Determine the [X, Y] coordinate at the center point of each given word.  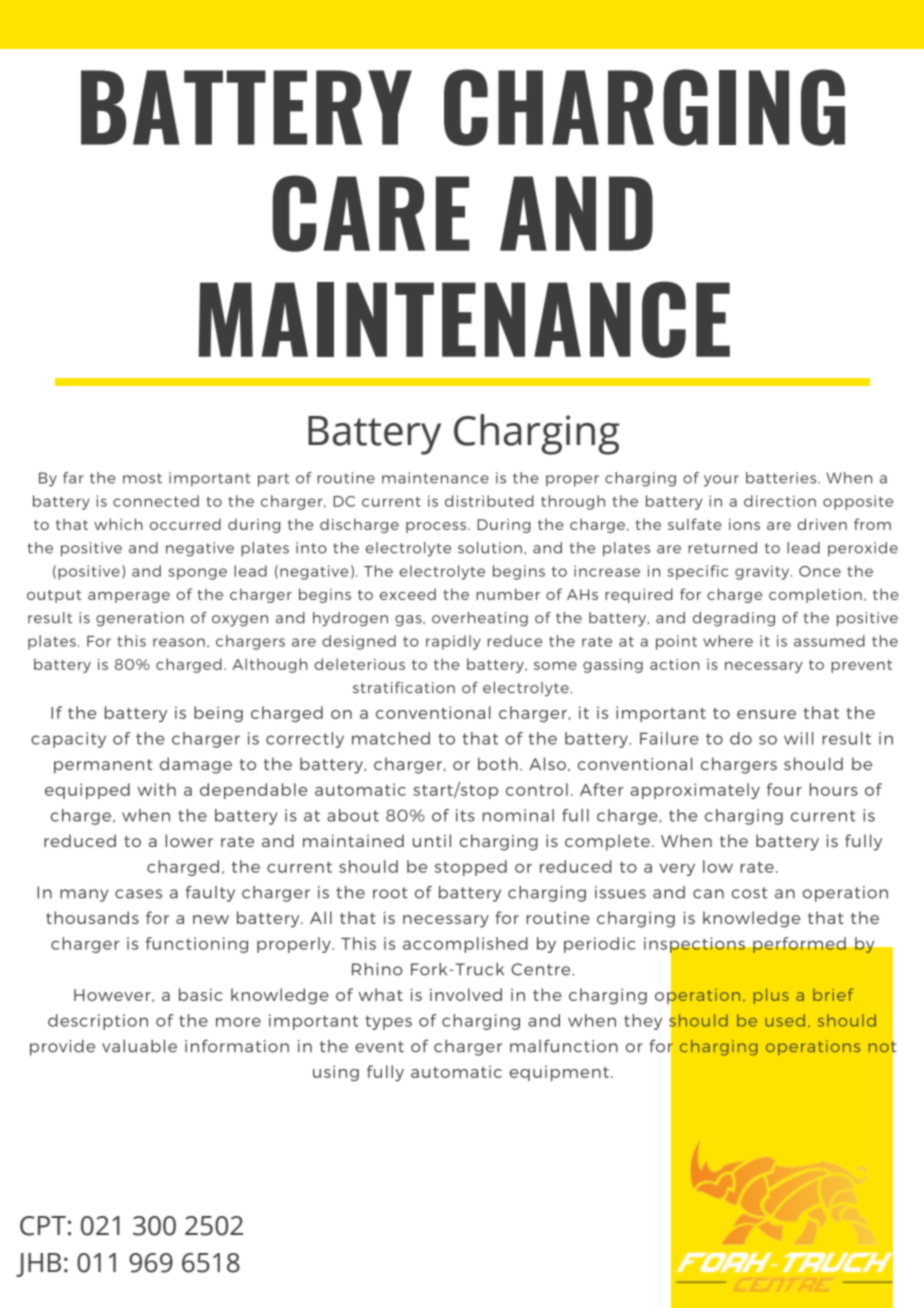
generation [140, 619]
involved [466, 994]
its [465, 815]
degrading [734, 619]
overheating [480, 619]
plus [771, 996]
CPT [43, 1226]
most [142, 478]
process [437, 527]
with [156, 789]
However [113, 995]
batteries [782, 478]
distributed [489, 501]
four [784, 789]
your [721, 481]
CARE [371, 213]
